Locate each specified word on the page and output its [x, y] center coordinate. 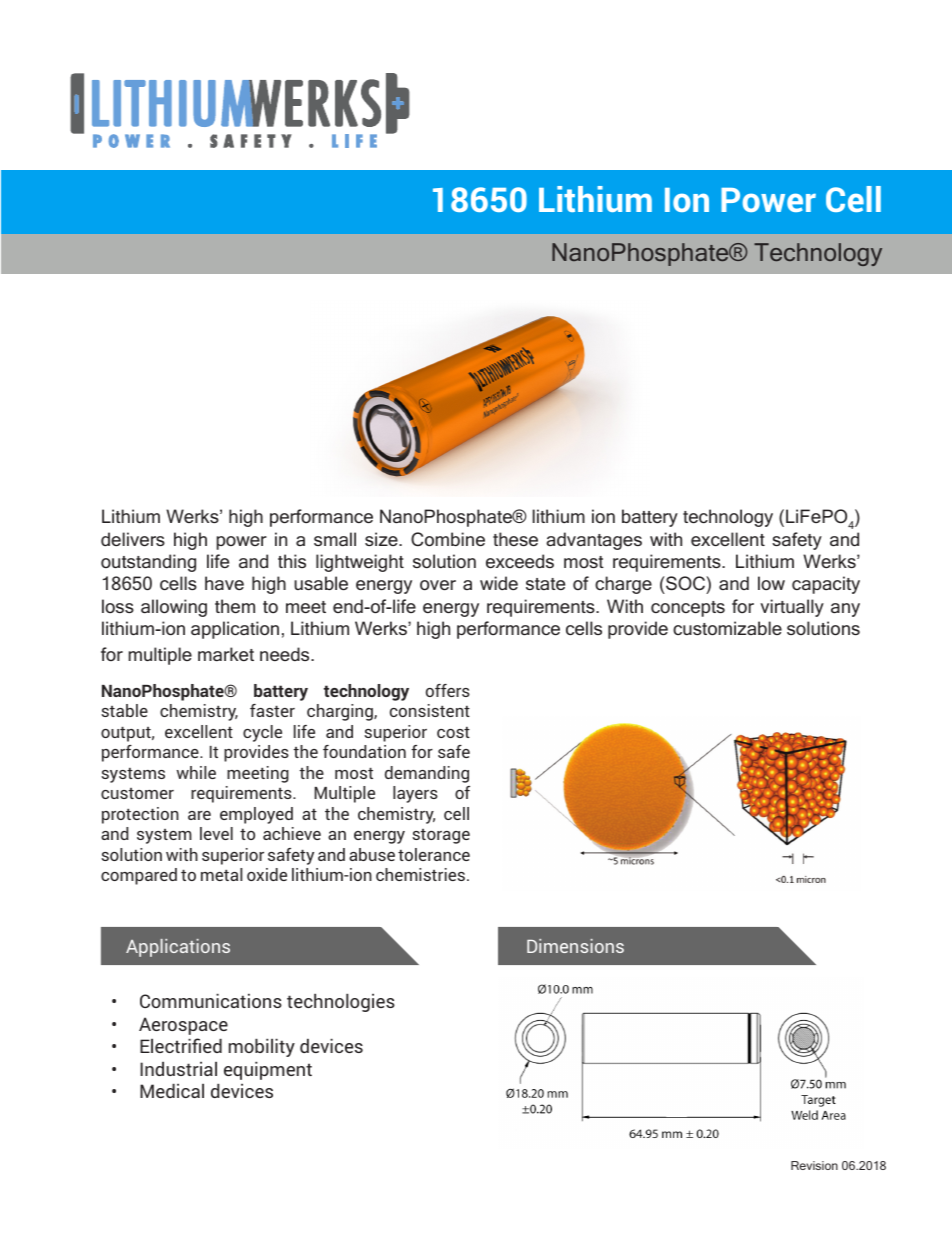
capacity [826, 585]
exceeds [520, 561]
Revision [814, 1165]
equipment [268, 1070]
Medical [172, 1090]
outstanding [148, 563]
